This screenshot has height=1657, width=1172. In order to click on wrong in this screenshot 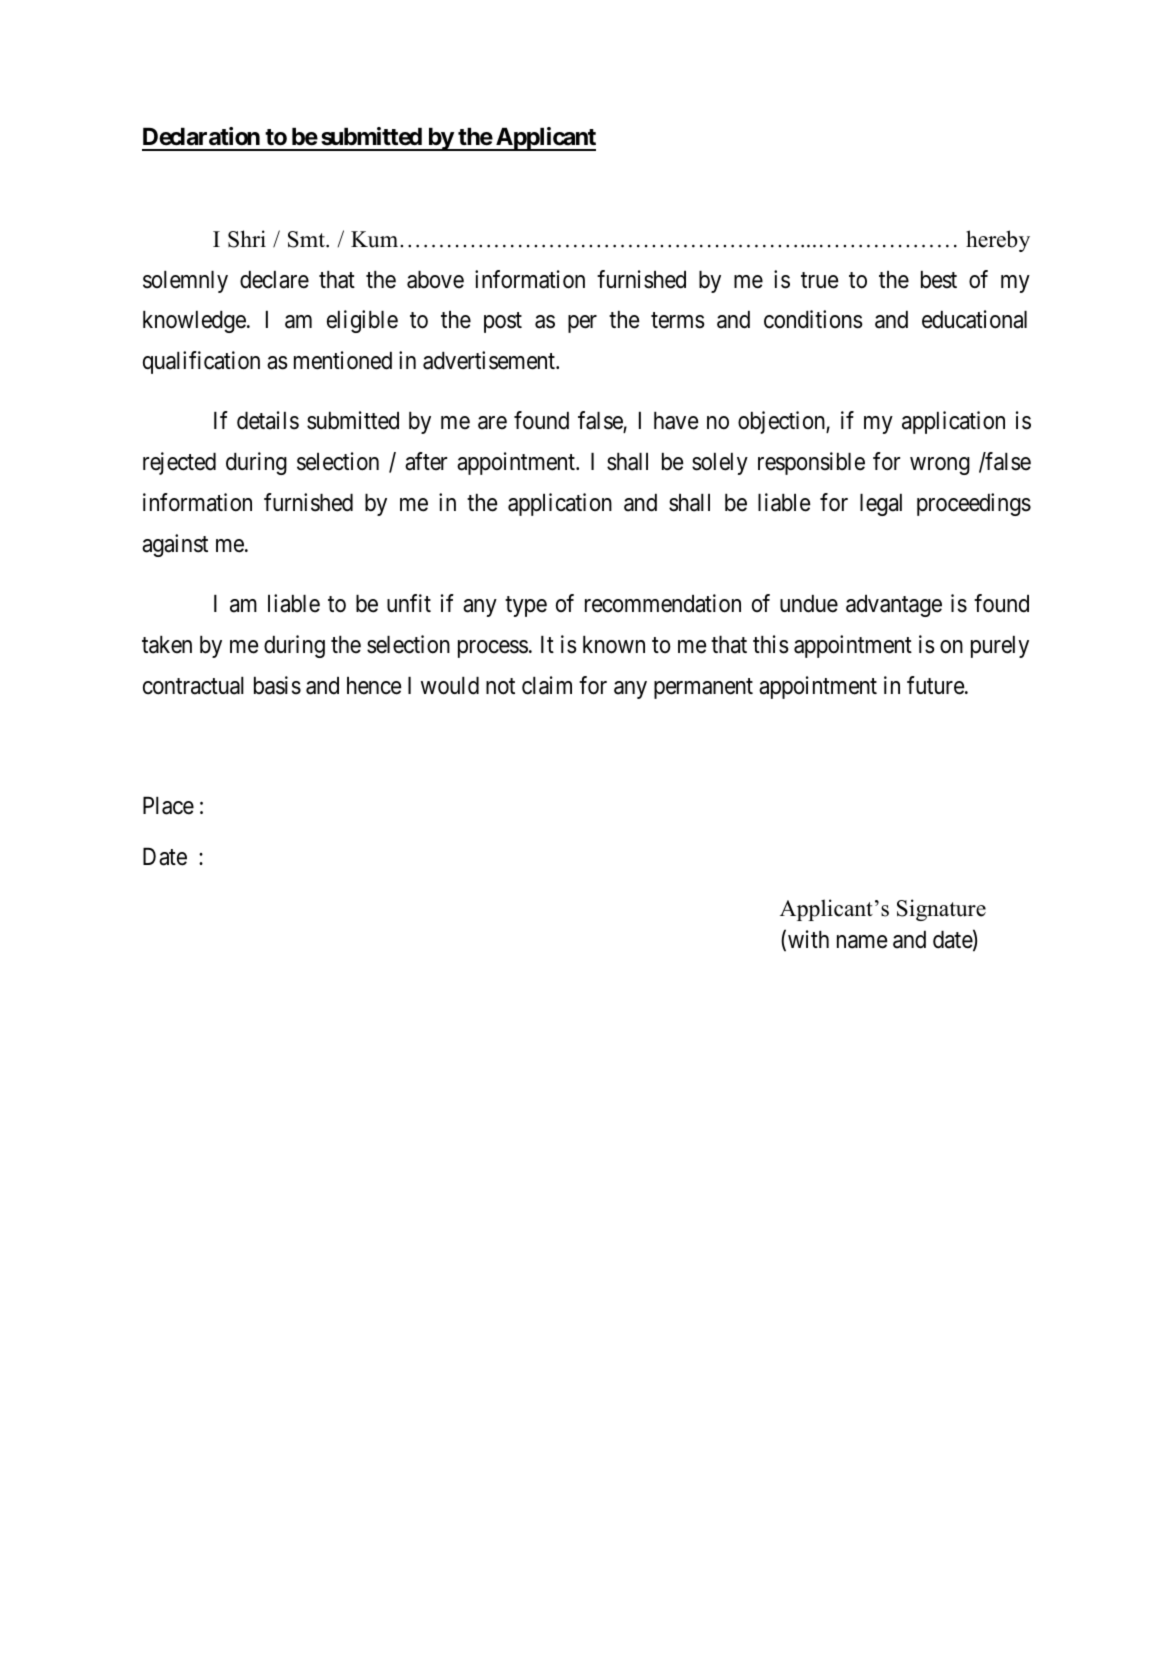, I will do `click(940, 466)`.
